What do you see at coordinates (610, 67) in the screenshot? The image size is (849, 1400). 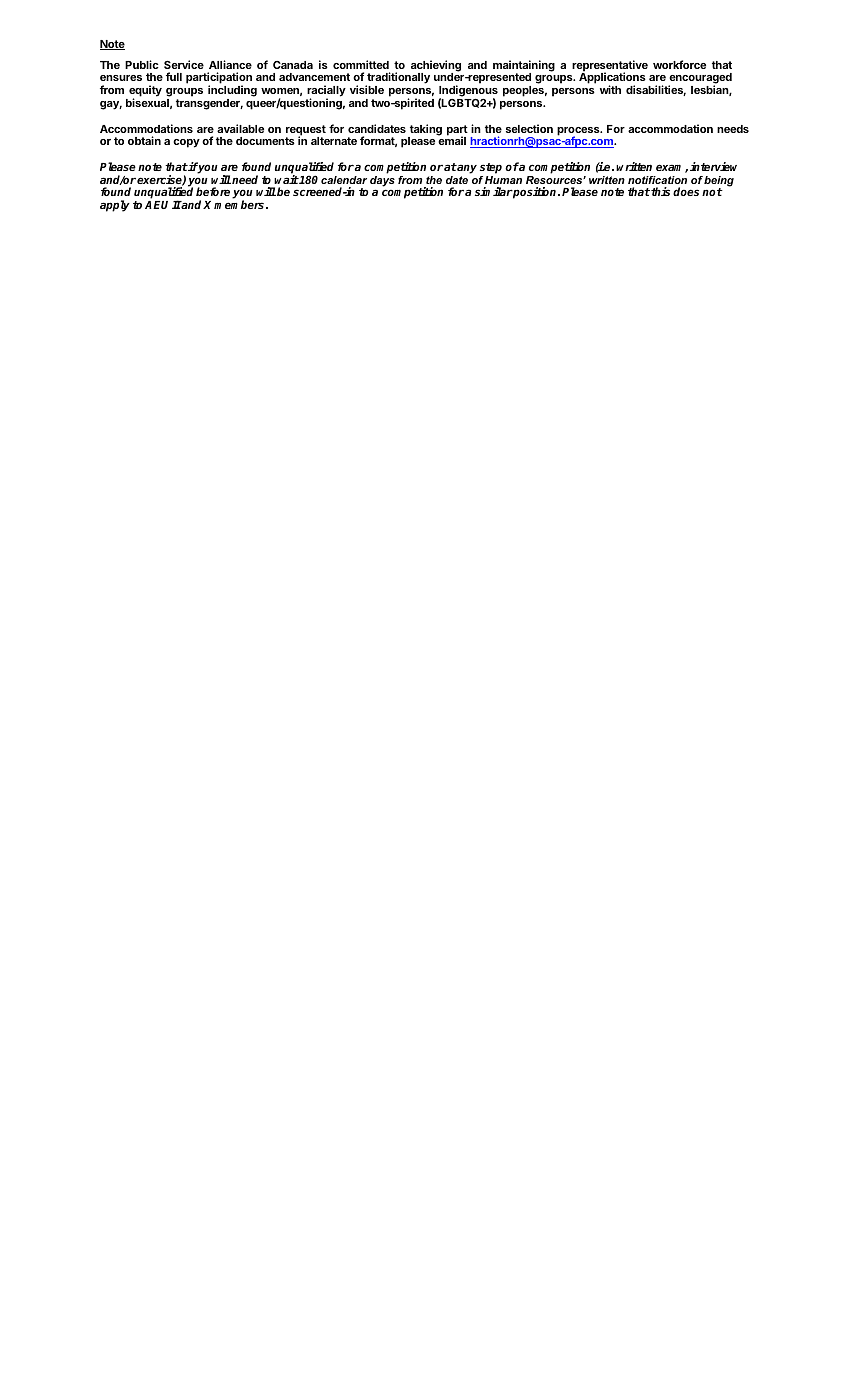 I see `representative` at bounding box center [610, 67].
